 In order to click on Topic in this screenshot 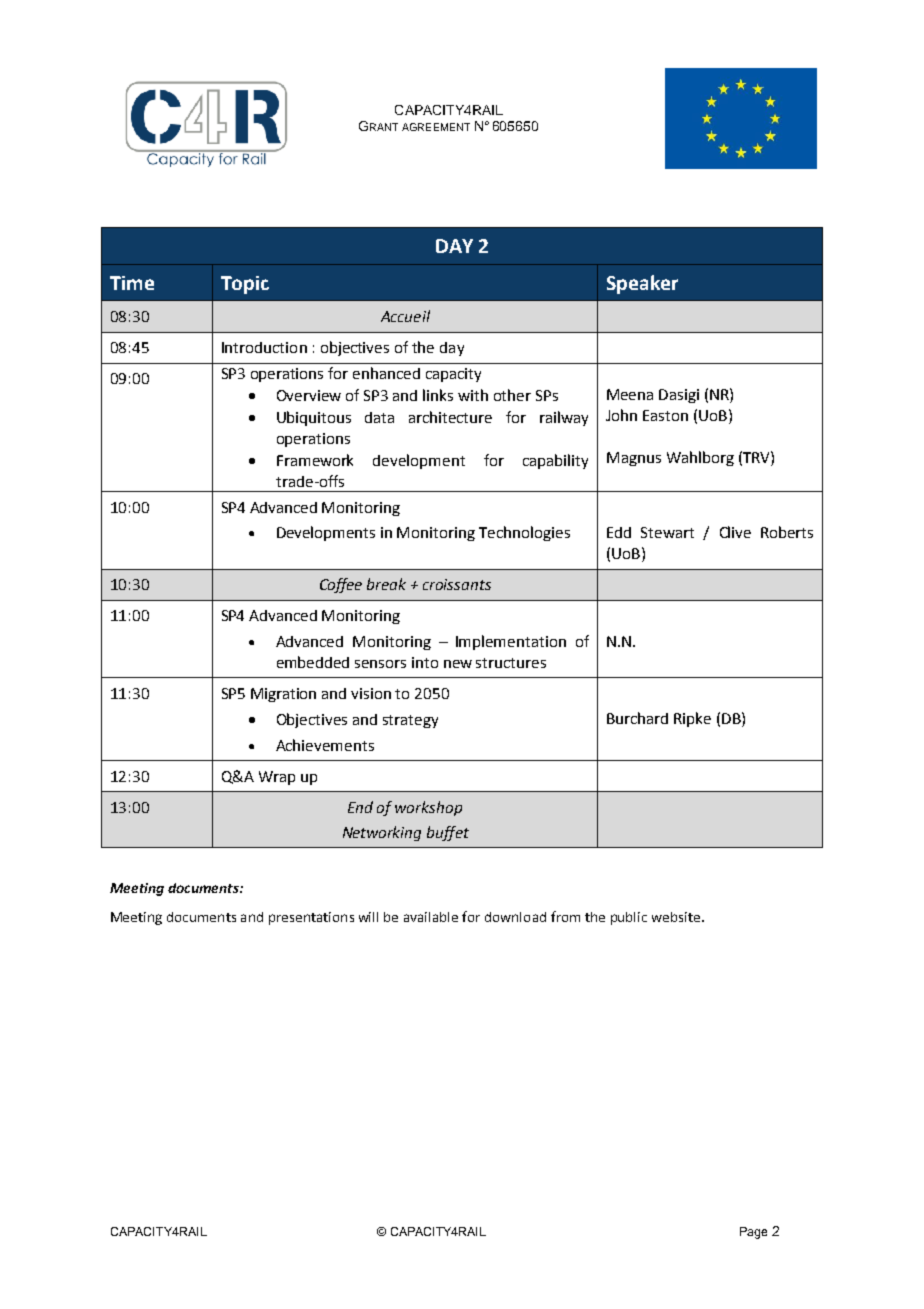, I will do `click(245, 285)`.
